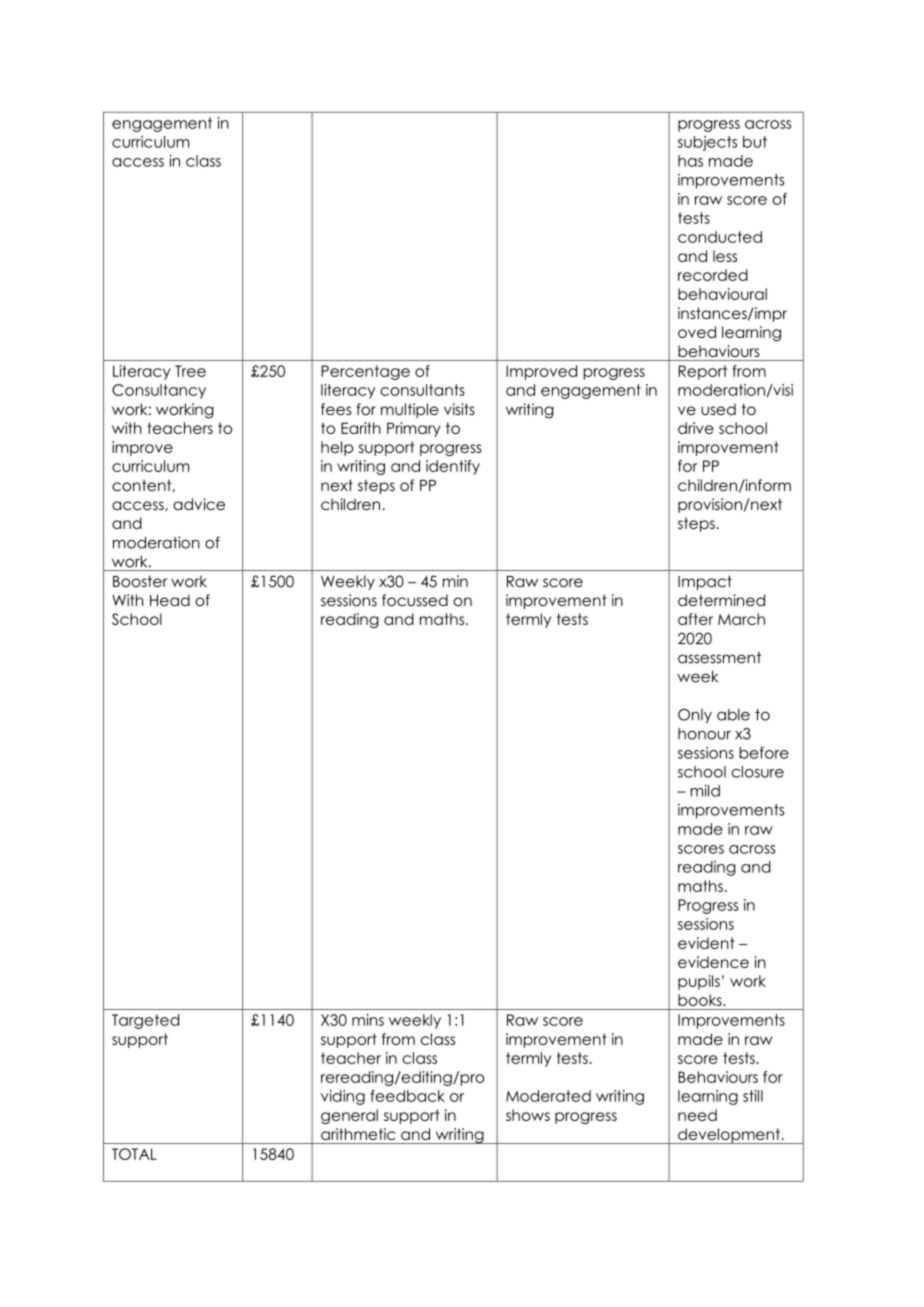  I want to click on has, so click(690, 161).
